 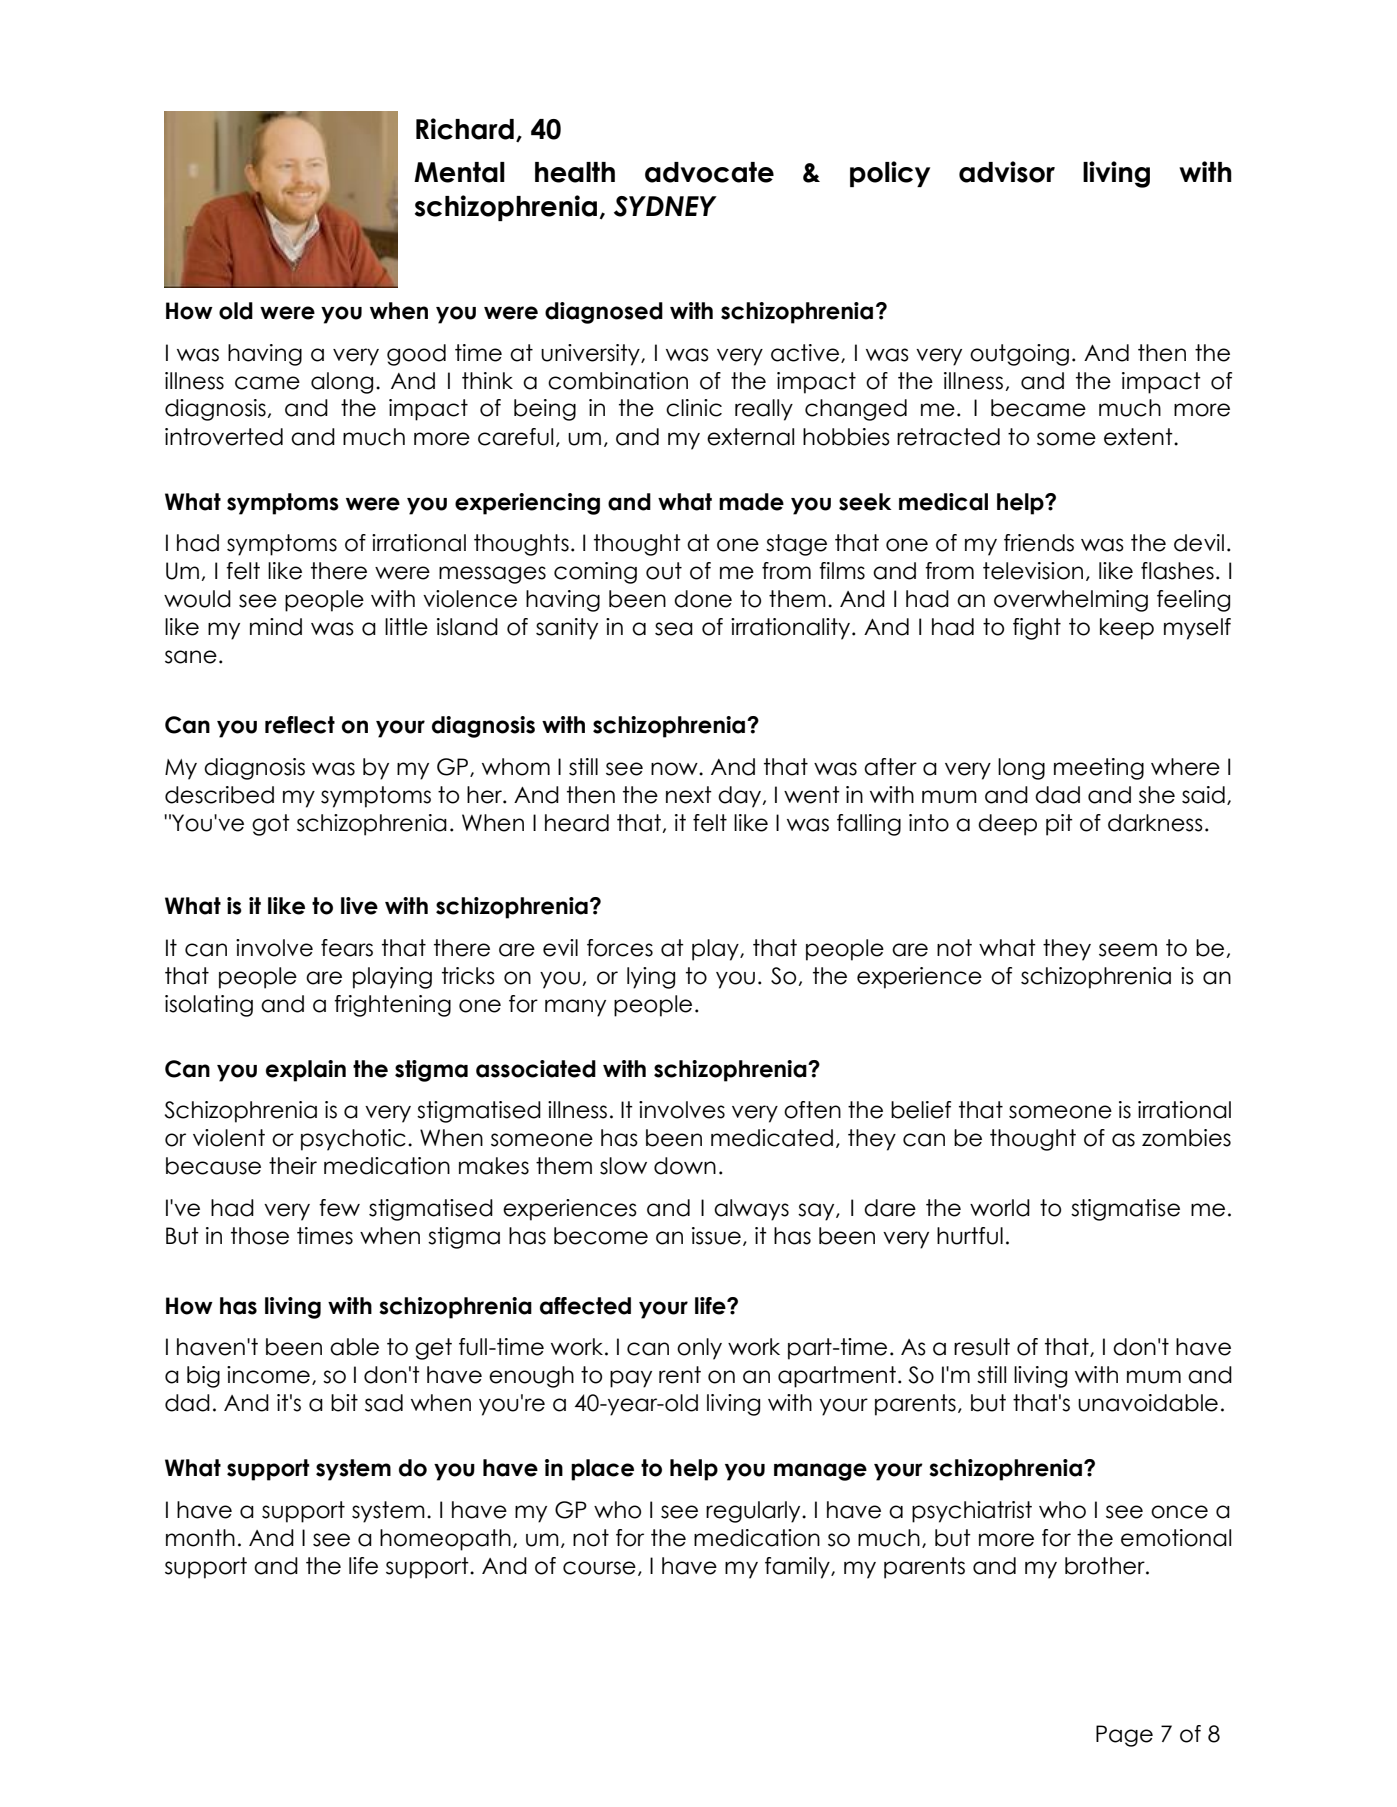 What do you see at coordinates (459, 172) in the screenshot?
I see `Mental` at bounding box center [459, 172].
